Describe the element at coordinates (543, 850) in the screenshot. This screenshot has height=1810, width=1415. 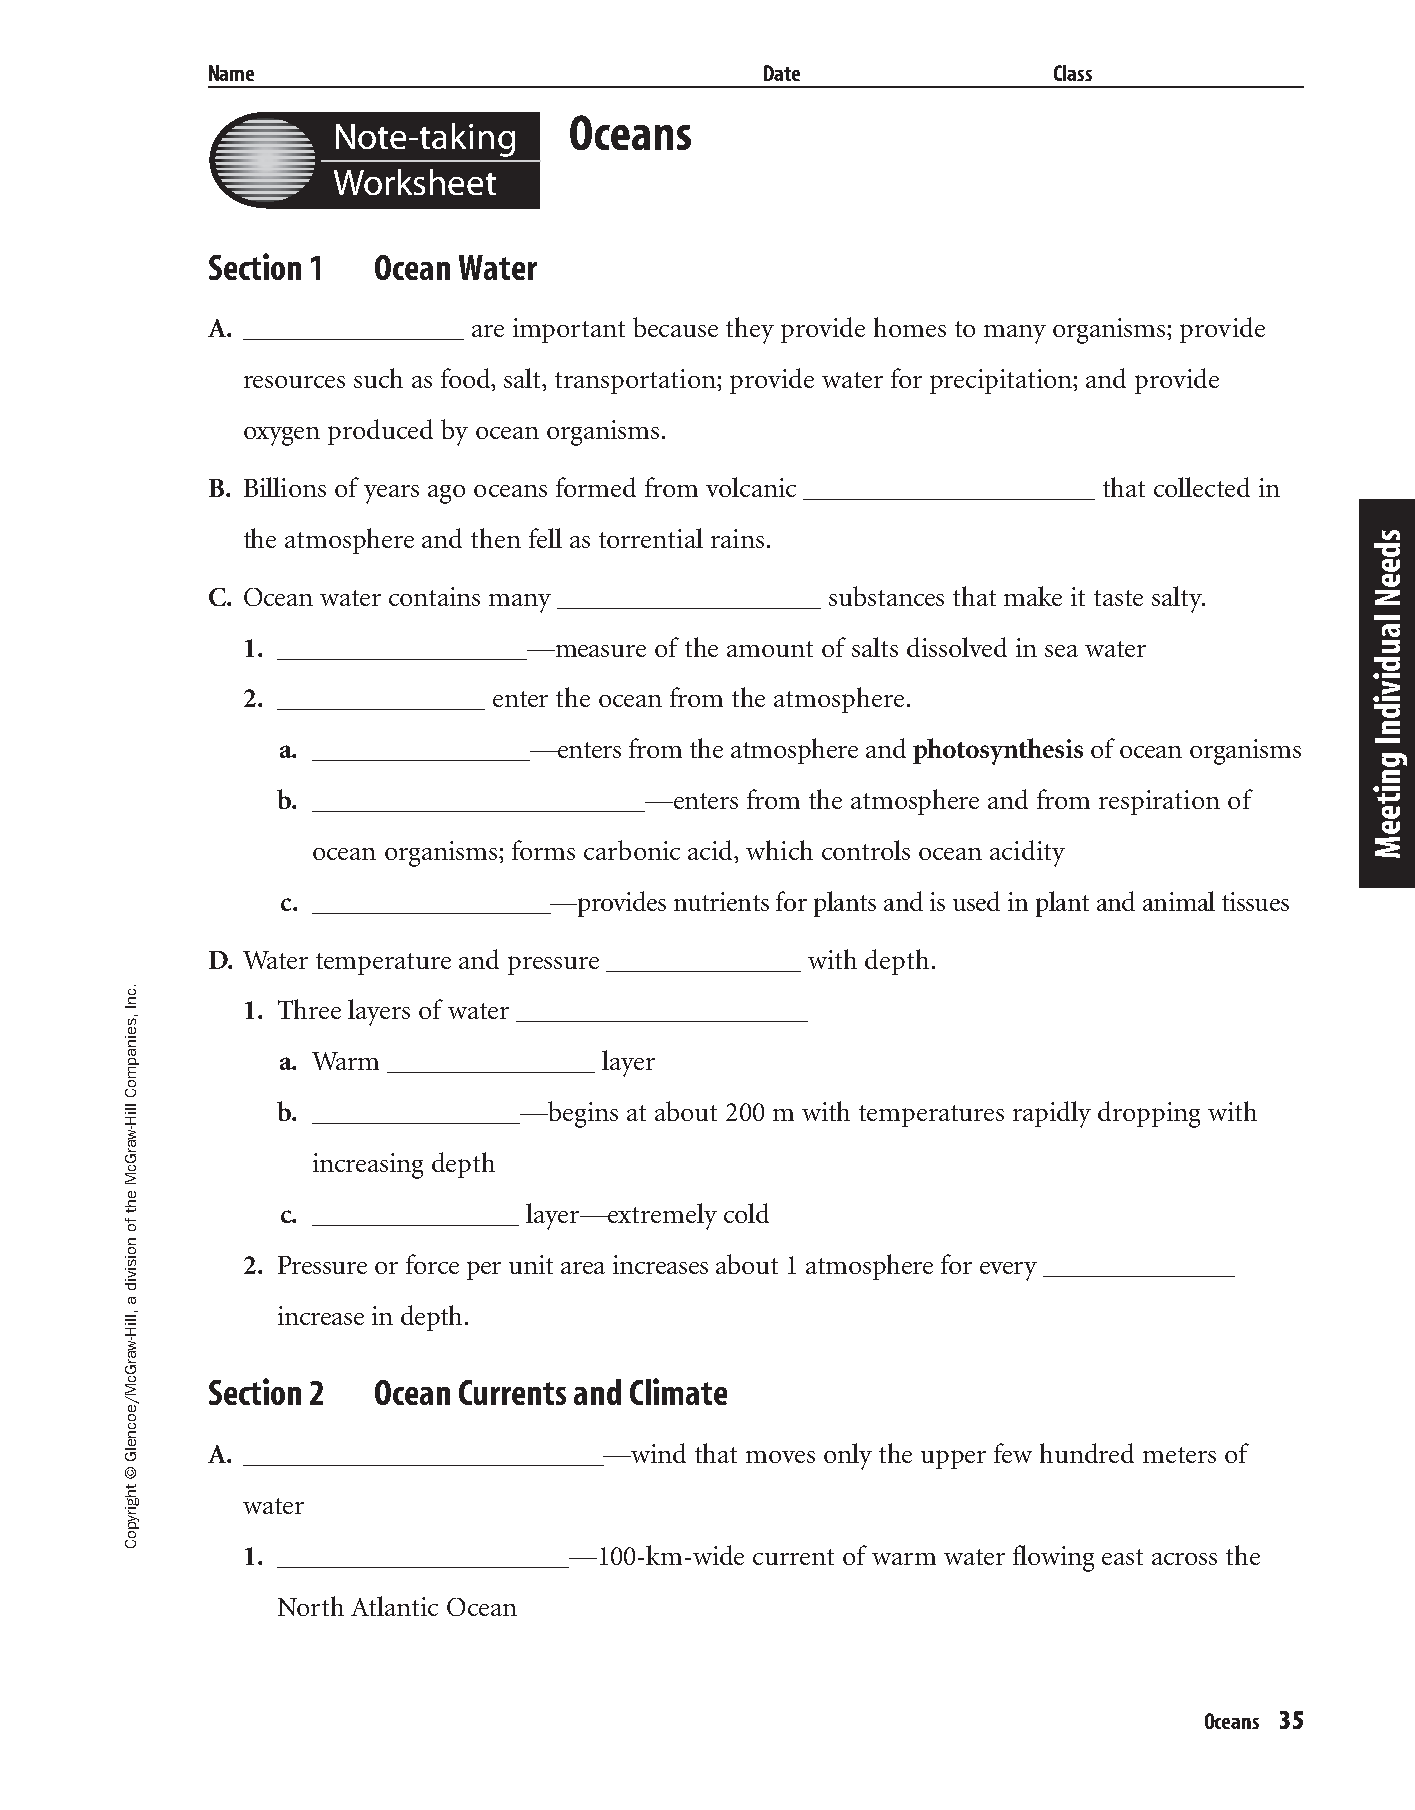
I see `forms` at that location.
